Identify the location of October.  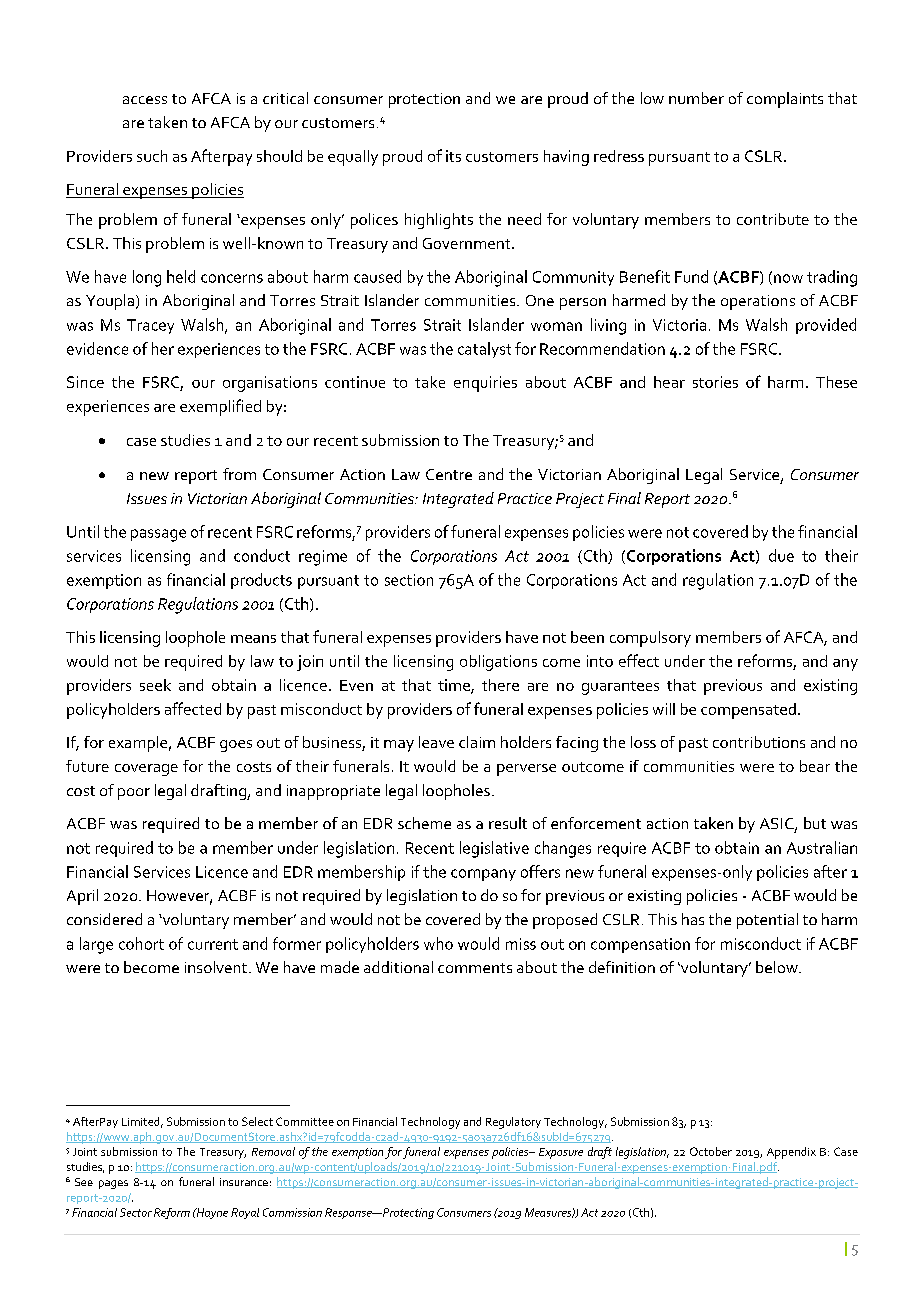
(711, 1151).
